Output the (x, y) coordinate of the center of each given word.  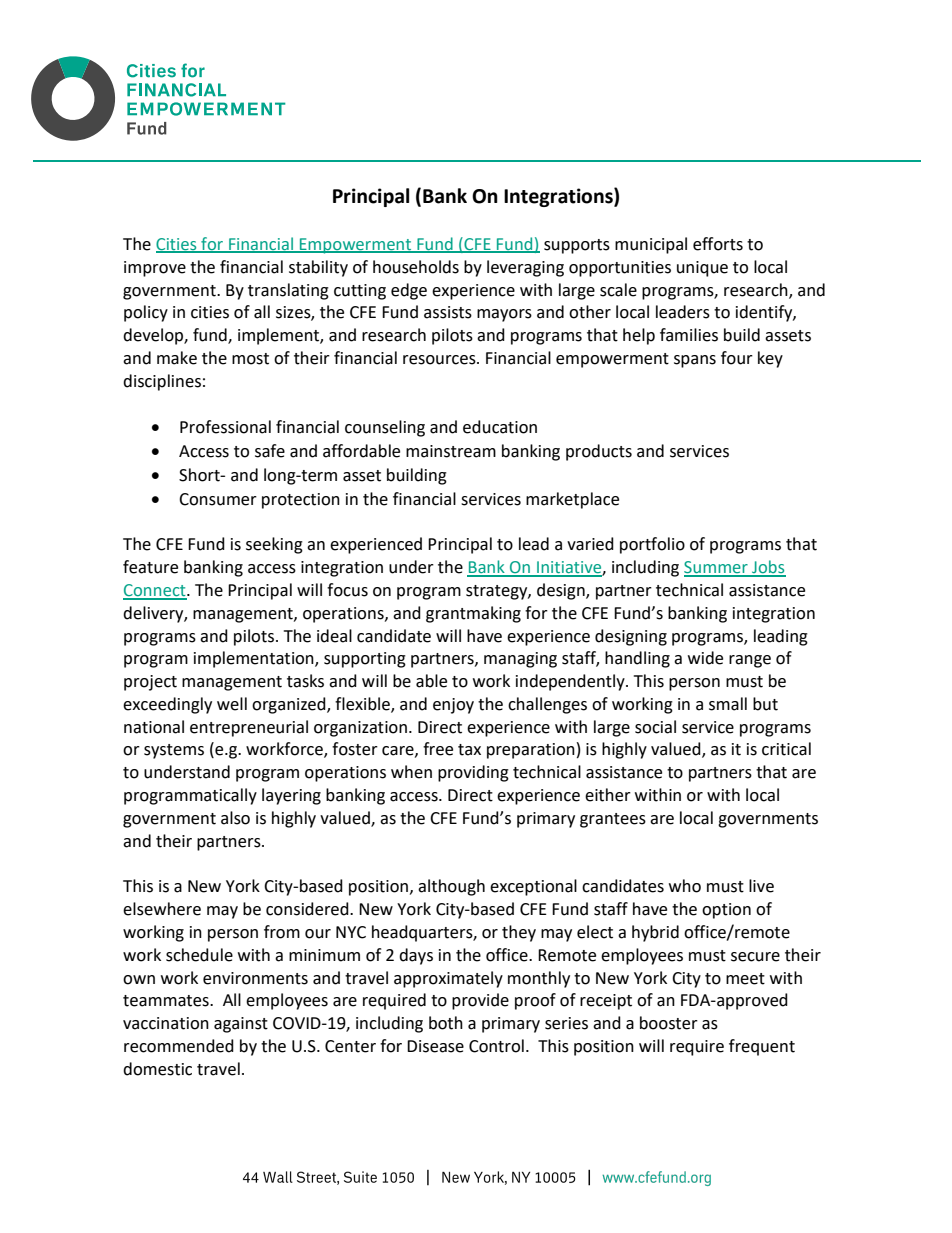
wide (705, 658)
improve (155, 269)
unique (702, 269)
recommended (179, 1046)
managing (520, 660)
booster (669, 1023)
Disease (435, 1046)
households (416, 267)
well (232, 704)
